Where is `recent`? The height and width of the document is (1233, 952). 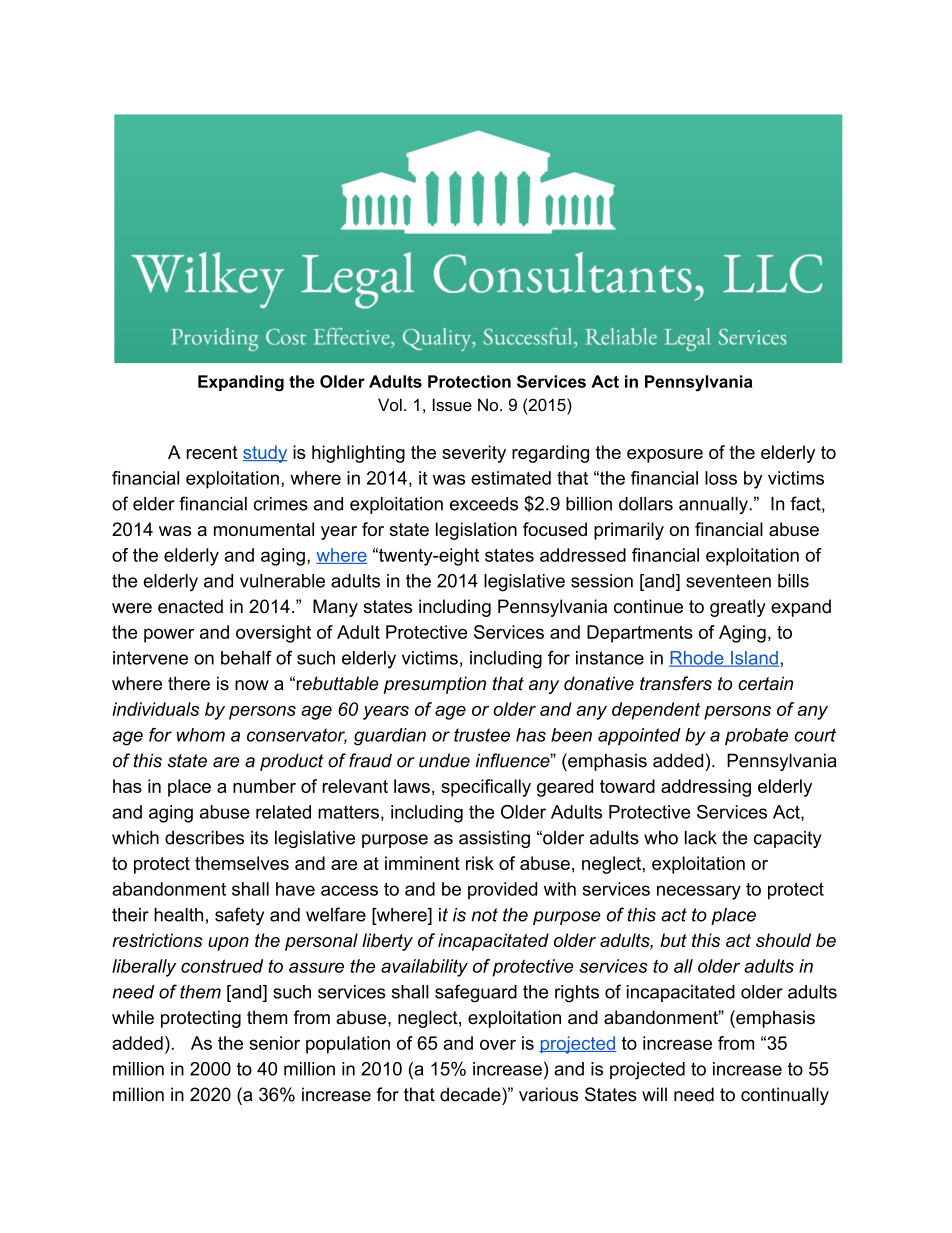
recent is located at coordinates (212, 452).
